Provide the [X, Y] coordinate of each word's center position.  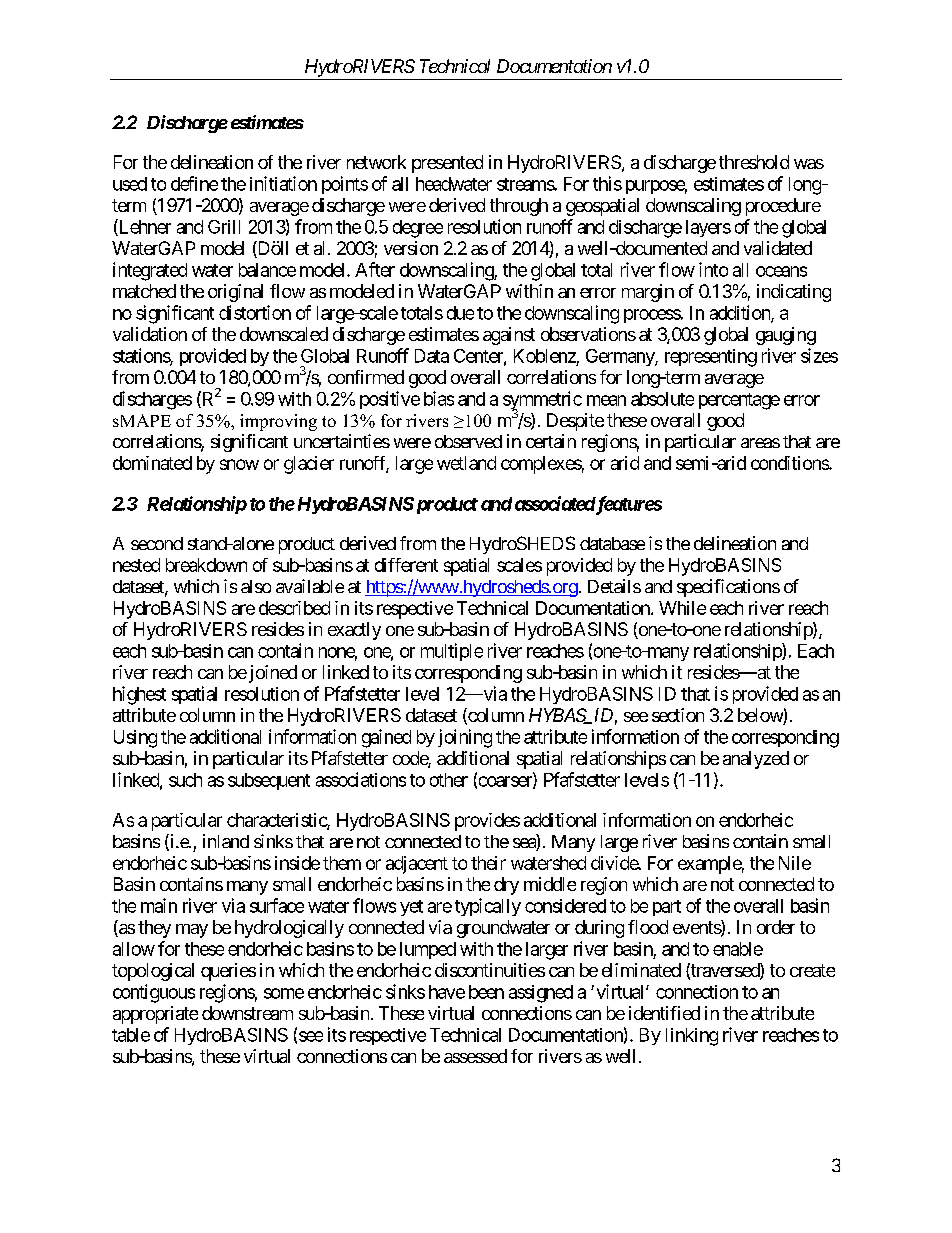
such [185, 780]
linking [692, 1037]
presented [447, 164]
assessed [475, 1056]
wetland [466, 463]
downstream [247, 1013]
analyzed [756, 760]
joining [465, 738]
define [194, 183]
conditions [790, 463]
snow [239, 464]
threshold [754, 162]
